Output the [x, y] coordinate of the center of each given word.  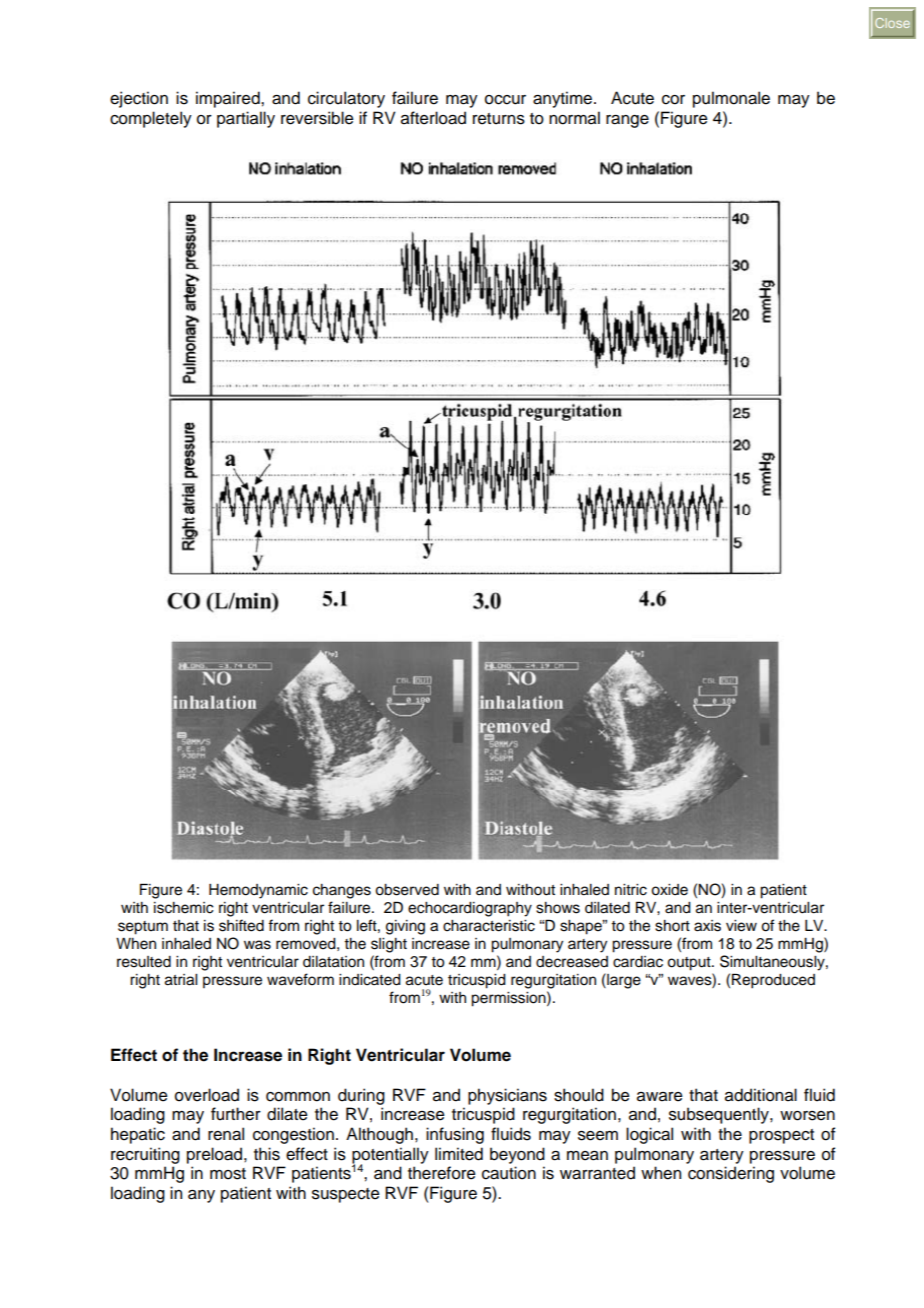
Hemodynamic [258, 891]
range [627, 121]
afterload [433, 118]
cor [673, 100]
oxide [669, 890]
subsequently [720, 1115]
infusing [455, 1135]
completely [151, 119]
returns [499, 119]
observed [407, 890]
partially [246, 119]
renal [226, 1134]
